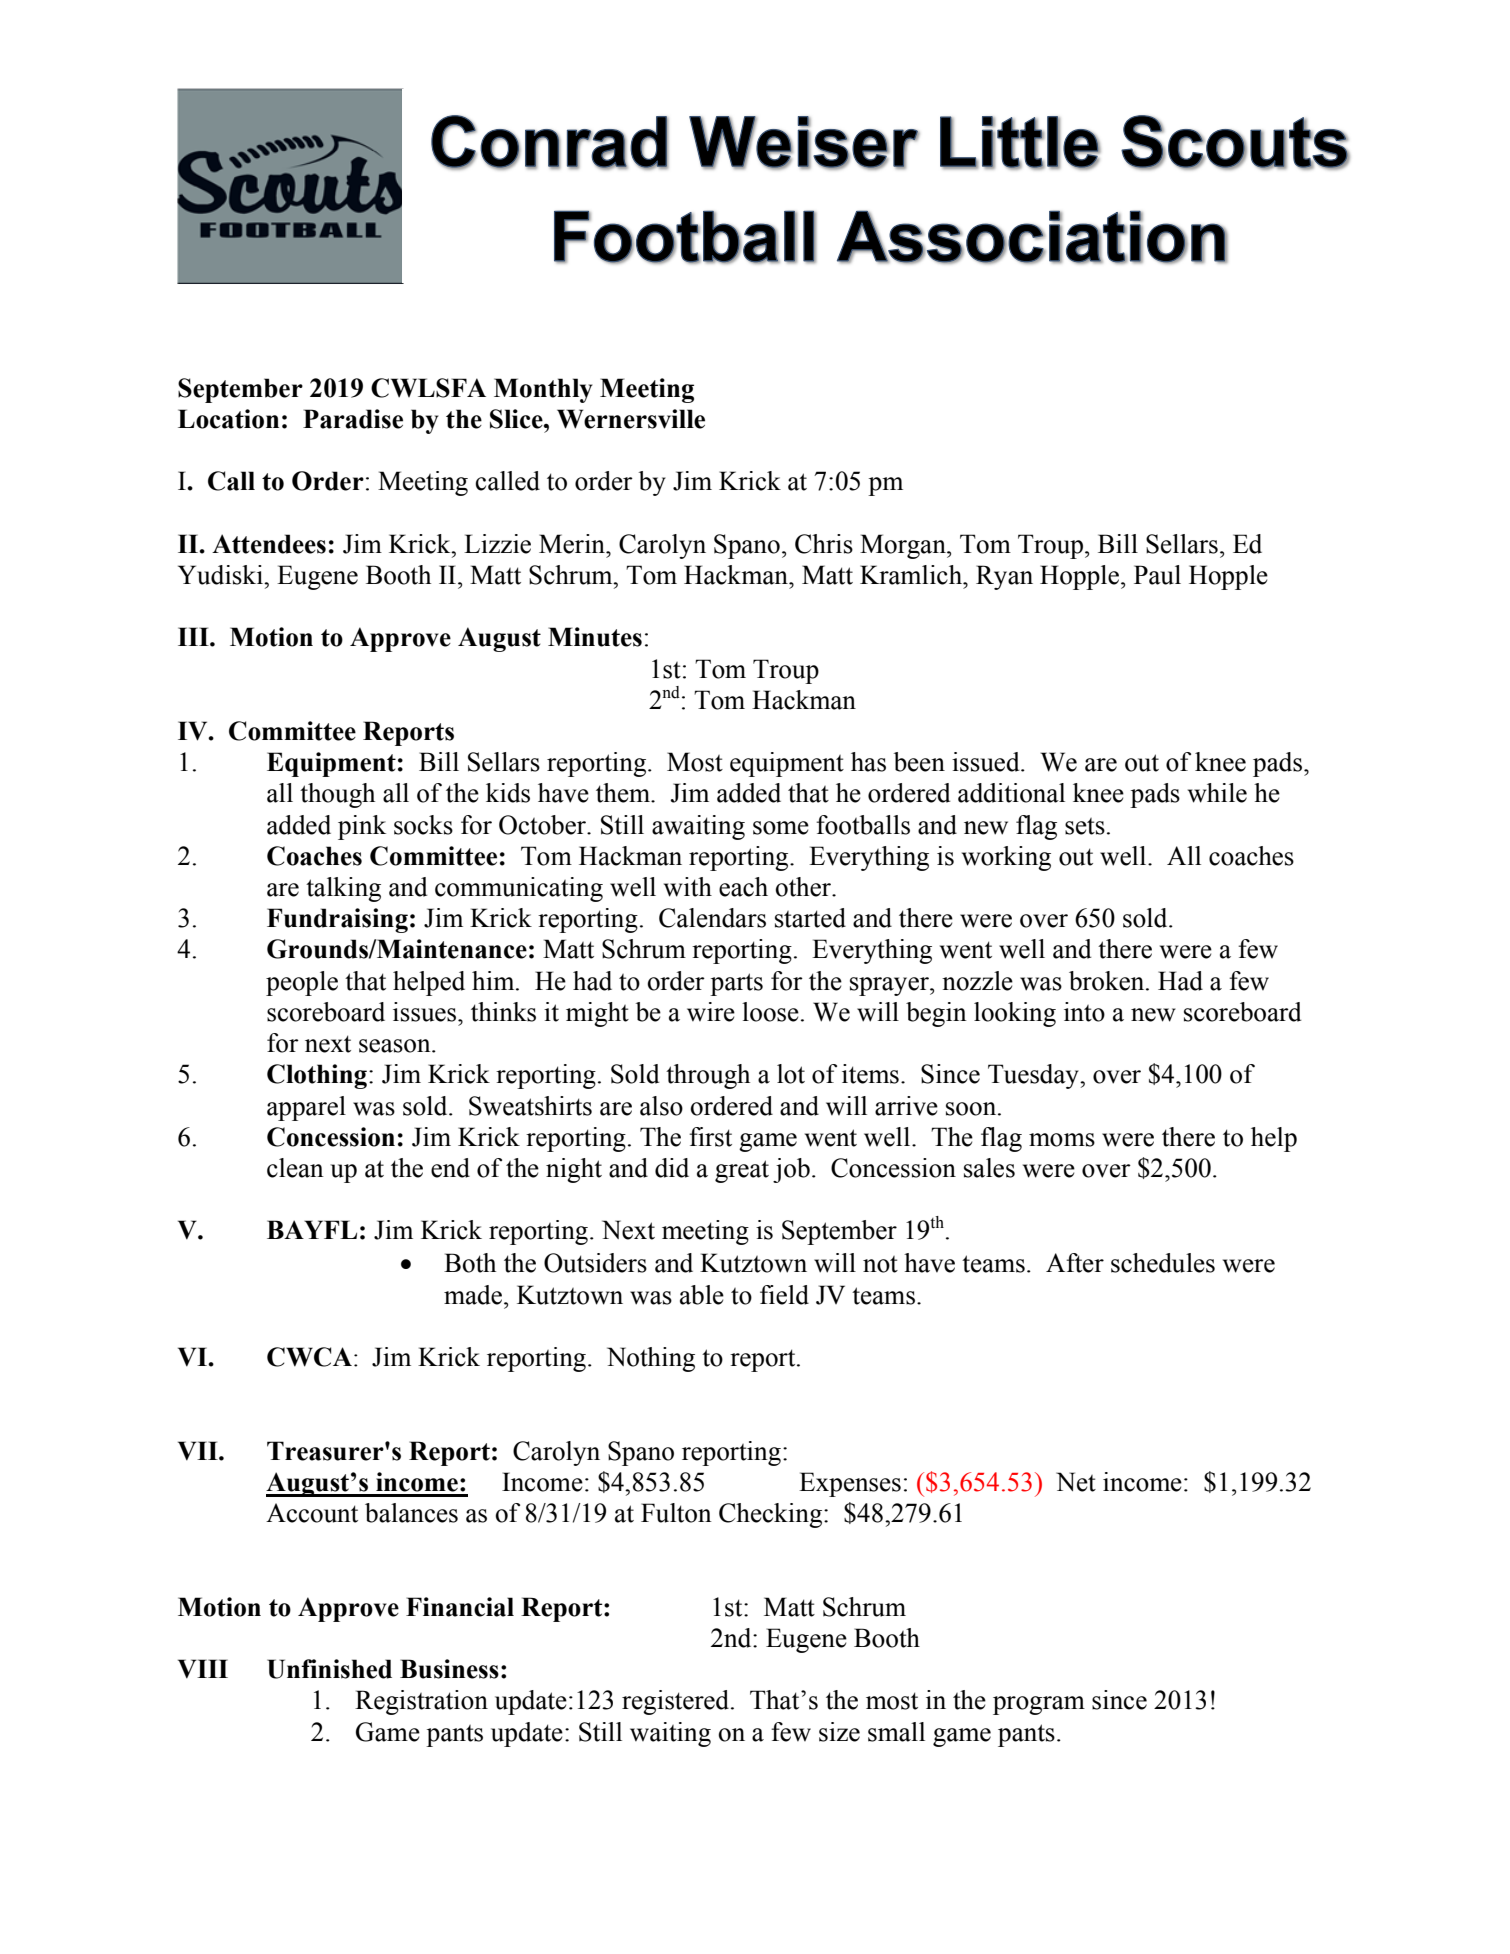 The height and width of the image is (1954, 1510). Describe the element at coordinates (1076, 1482) in the image. I see `Net` at that location.
